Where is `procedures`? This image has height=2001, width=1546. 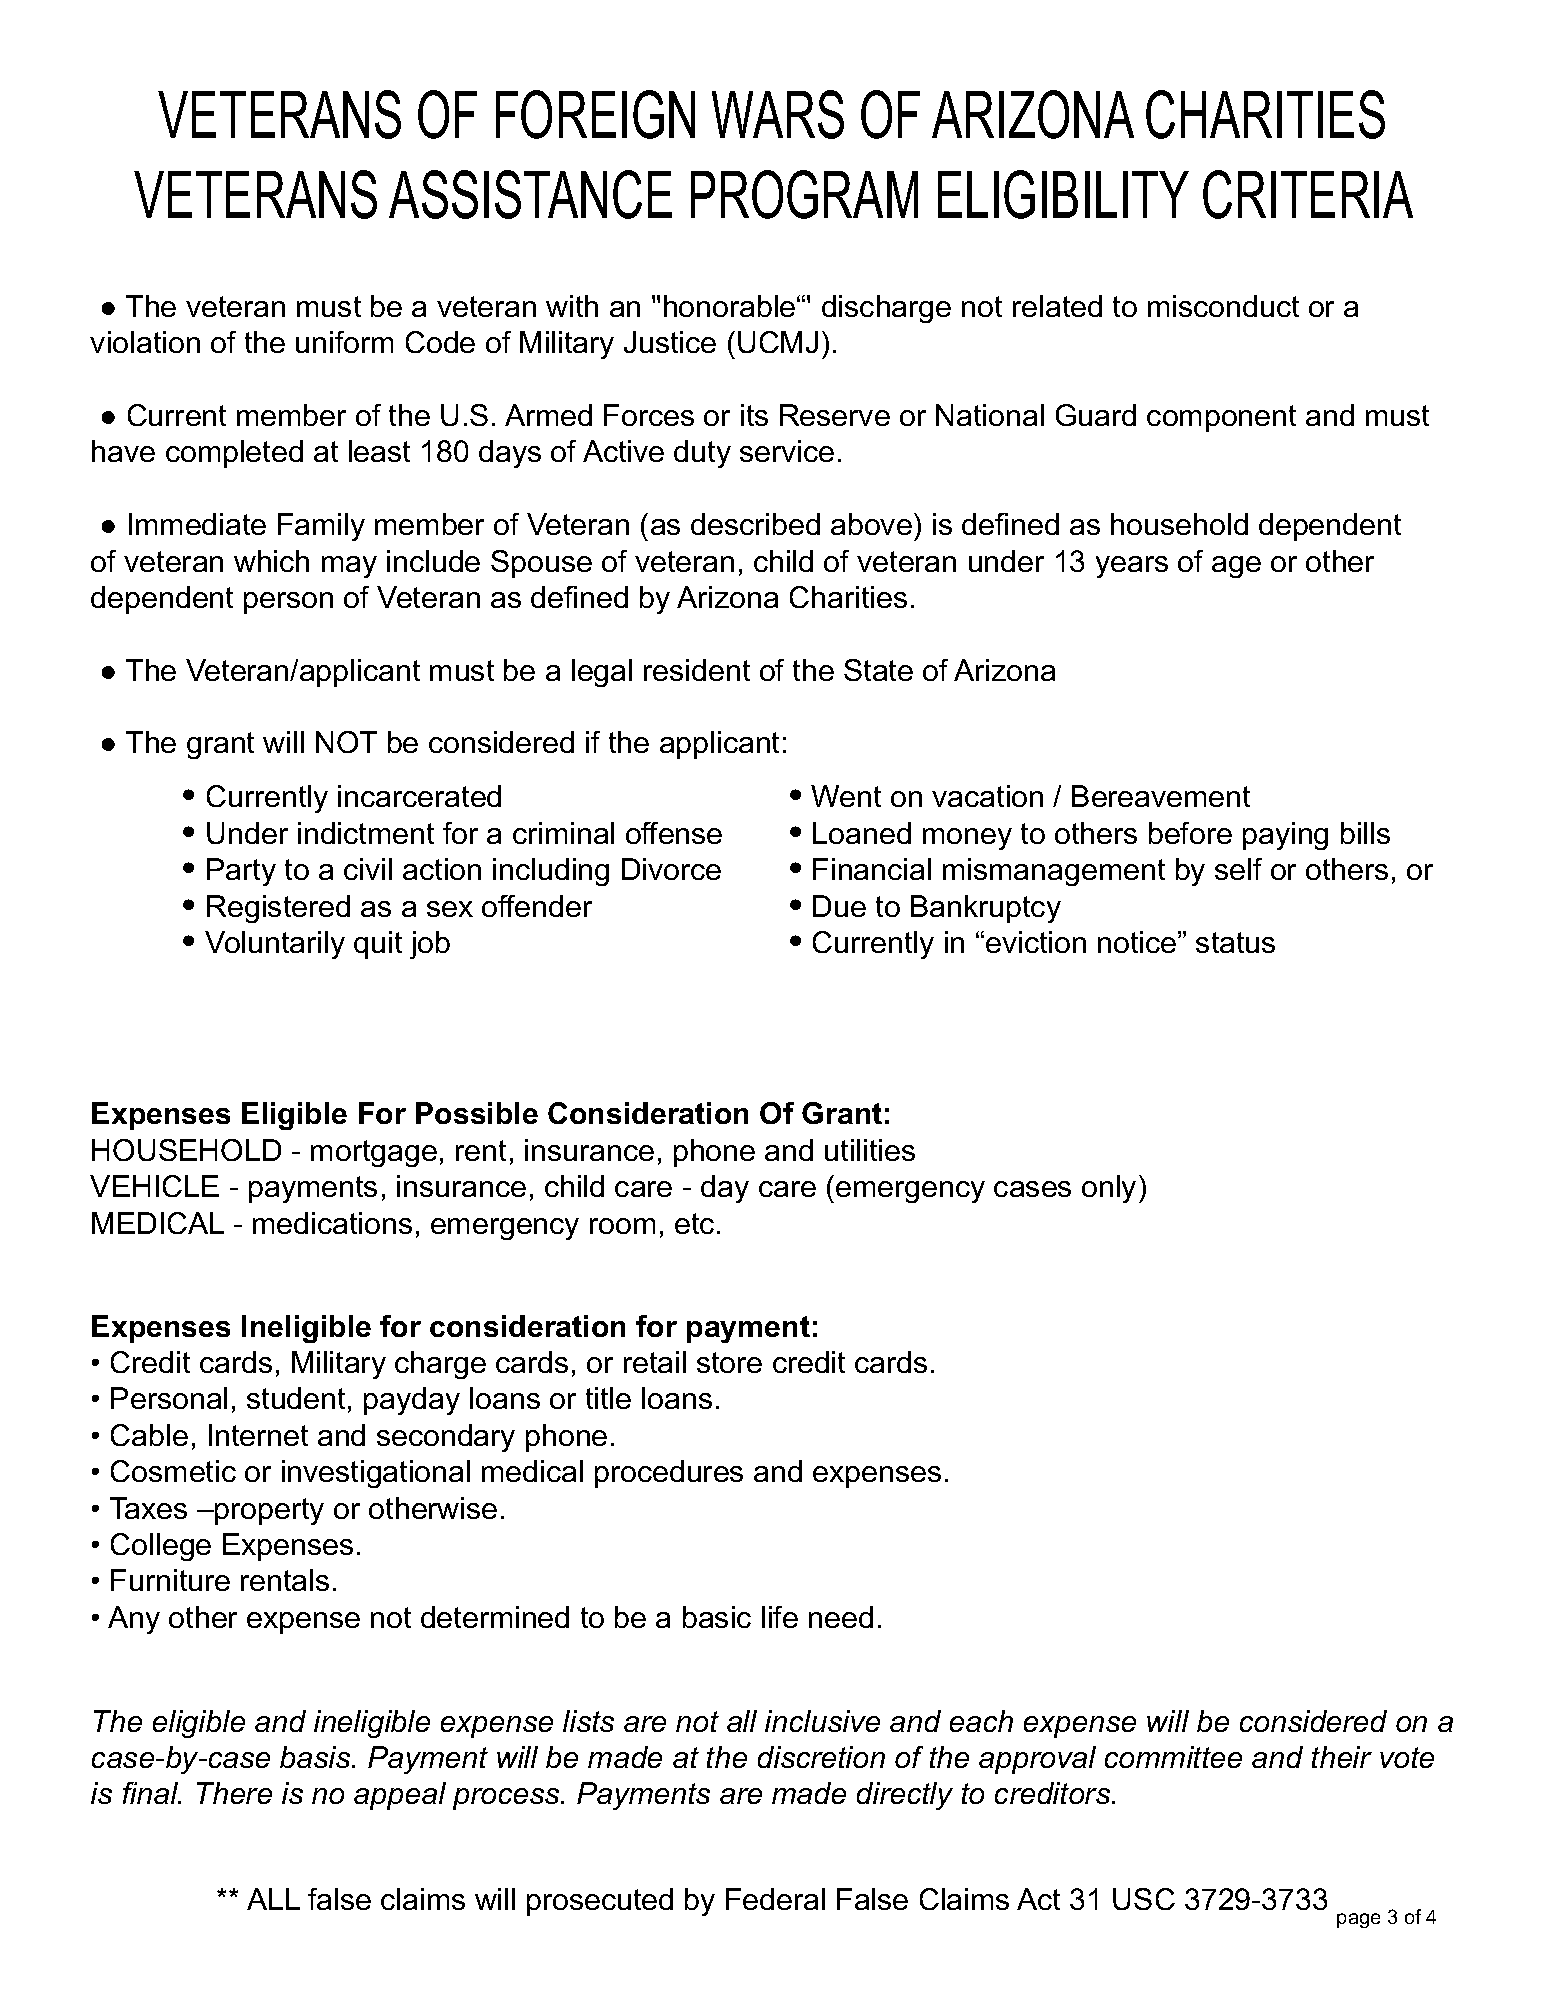 procedures is located at coordinates (669, 1474).
